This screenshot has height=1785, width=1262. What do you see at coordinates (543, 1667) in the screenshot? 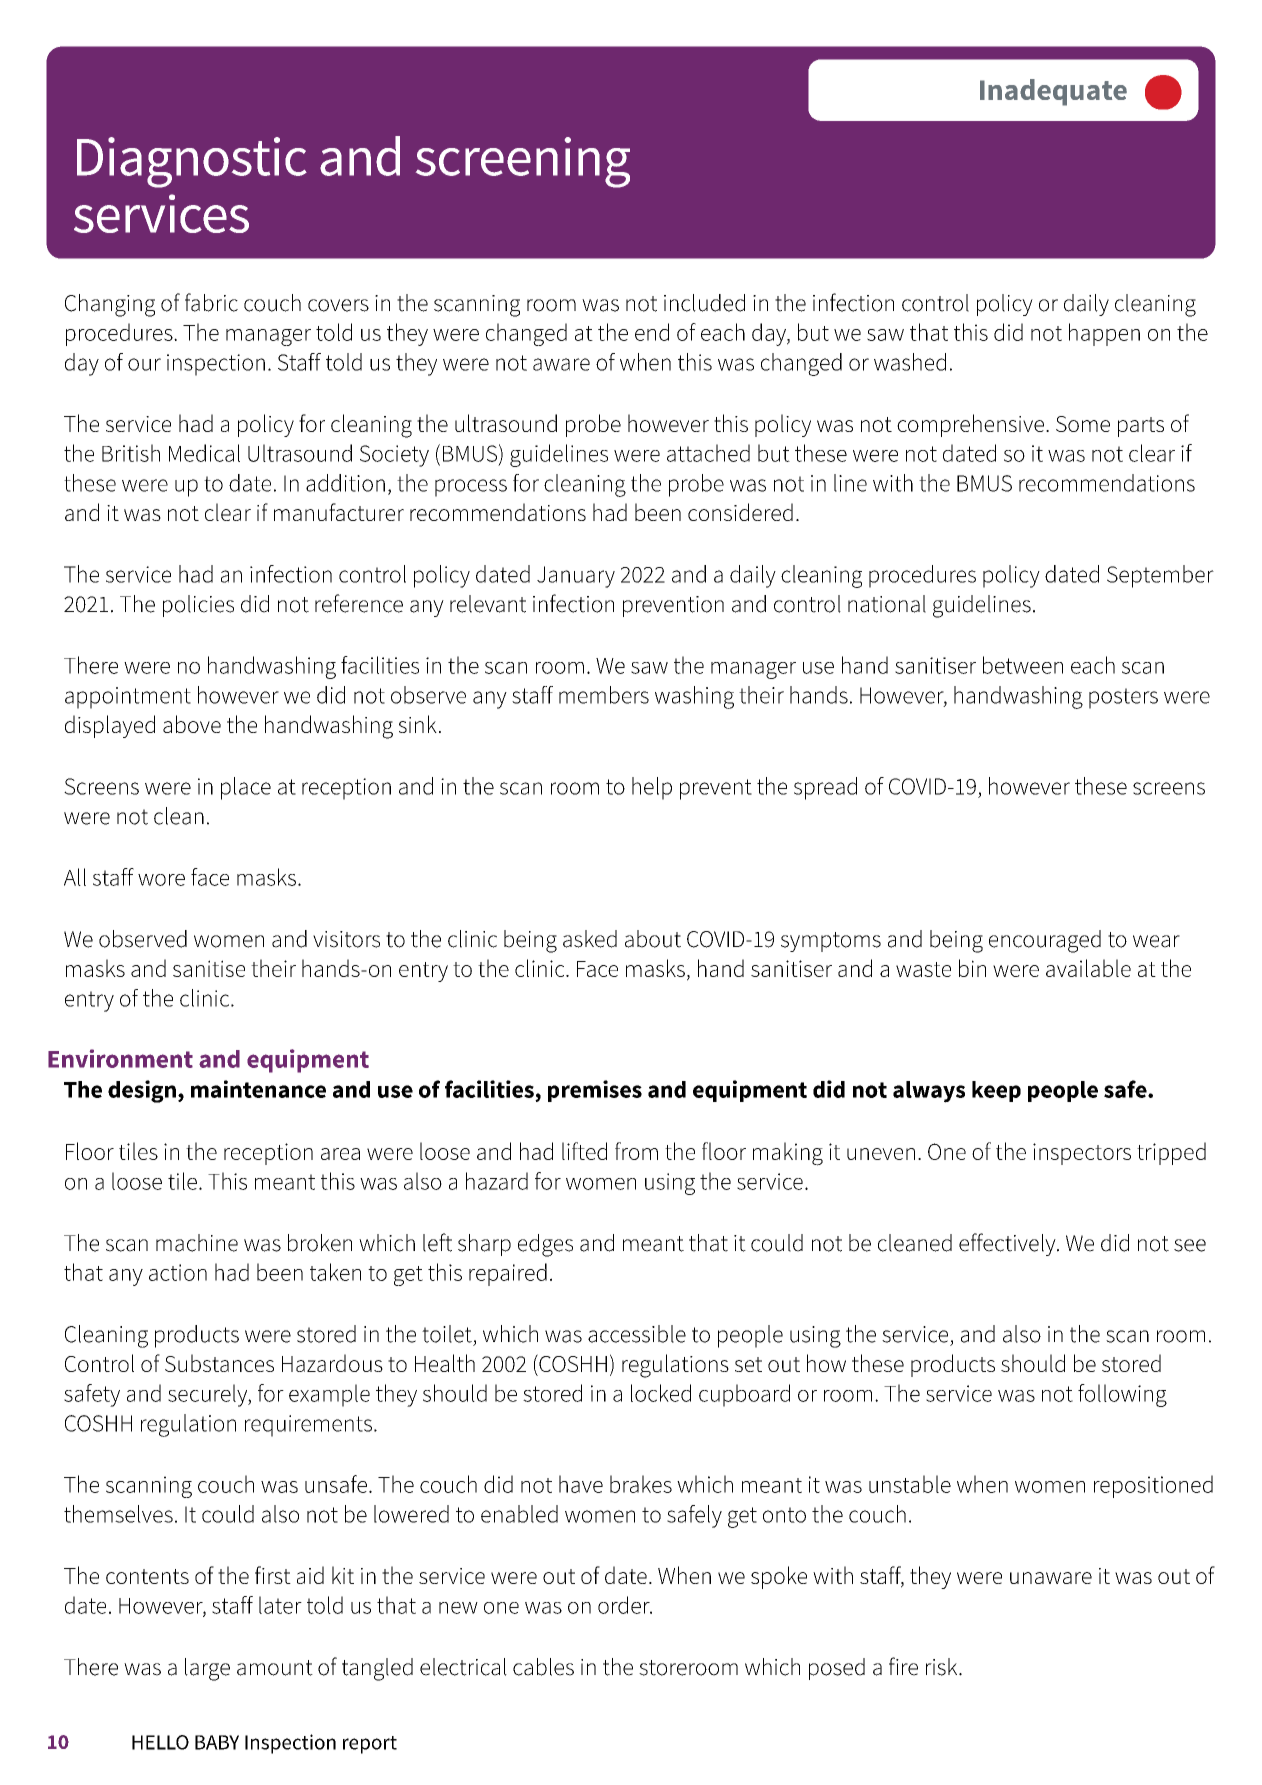
I see `cables` at bounding box center [543, 1667].
